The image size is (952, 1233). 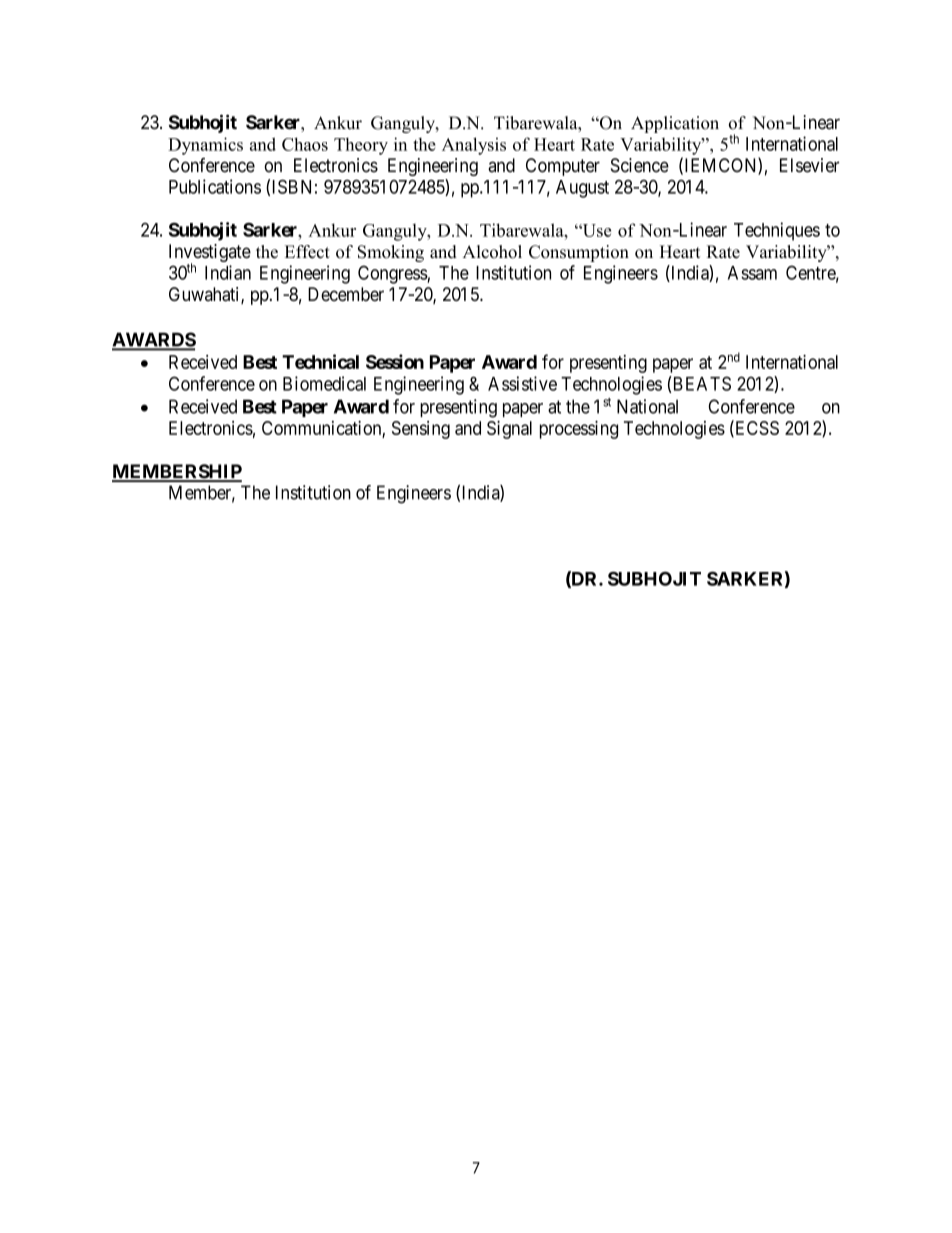 What do you see at coordinates (307, 252) in the screenshot?
I see `Effect` at bounding box center [307, 252].
